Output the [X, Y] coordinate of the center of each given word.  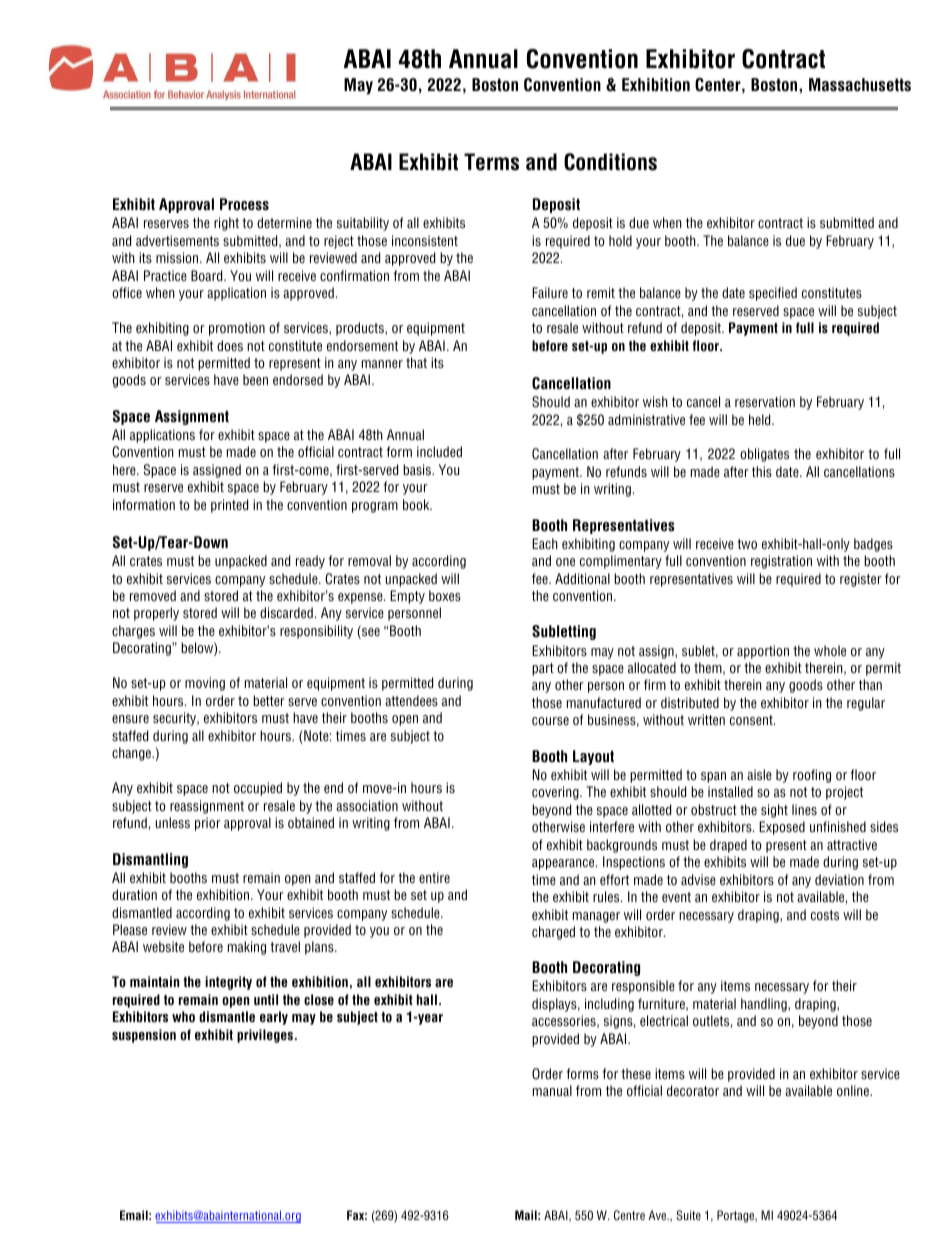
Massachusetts [860, 85]
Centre [629, 1215]
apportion [763, 652]
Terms [491, 162]
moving [205, 684]
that [416, 362]
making [247, 948]
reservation [765, 401]
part [543, 669]
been [255, 379]
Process [244, 204]
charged [553, 933]
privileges [266, 1036]
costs [825, 915]
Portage [737, 1216]
